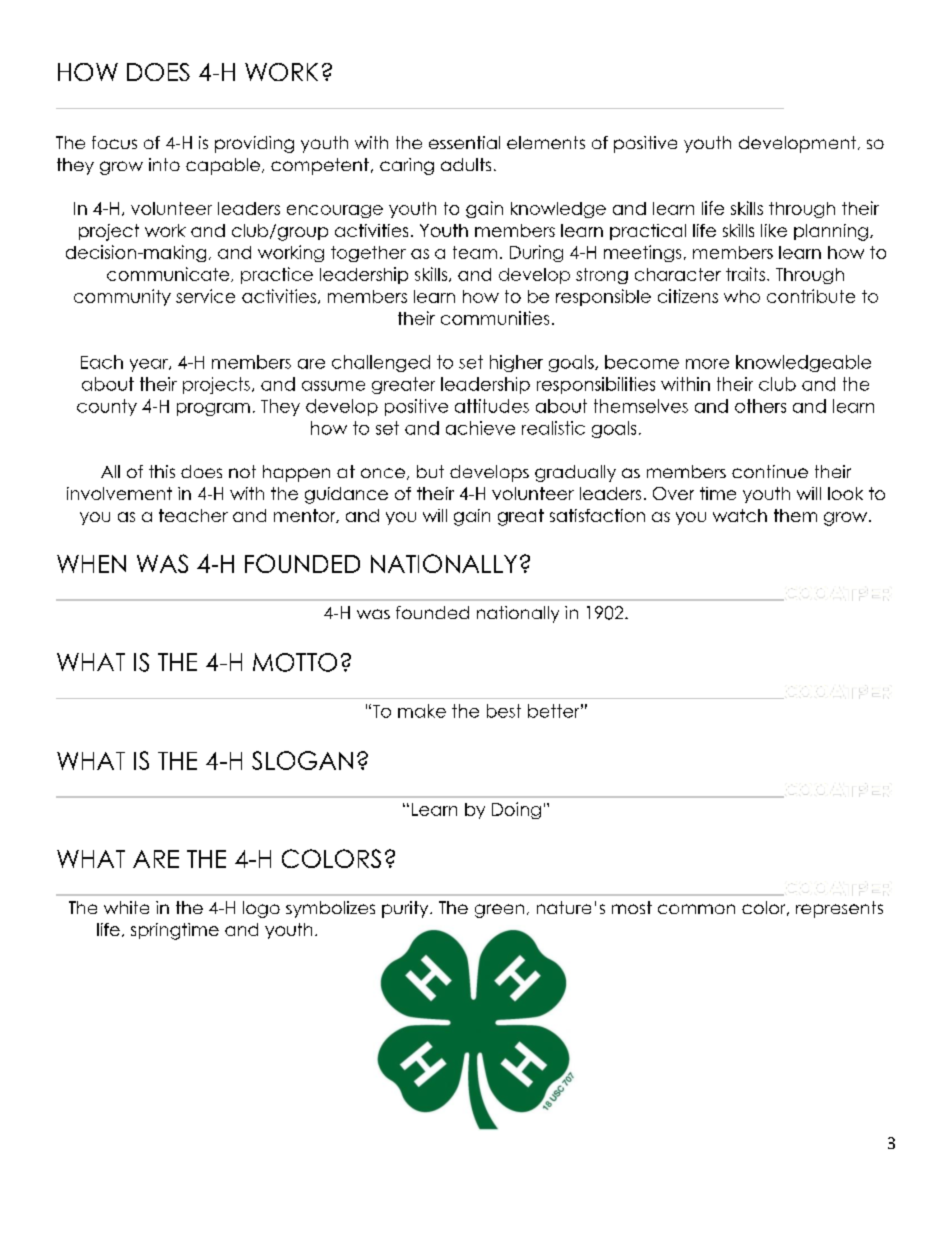 The image size is (952, 1233). I want to click on adults, so click(466, 164).
